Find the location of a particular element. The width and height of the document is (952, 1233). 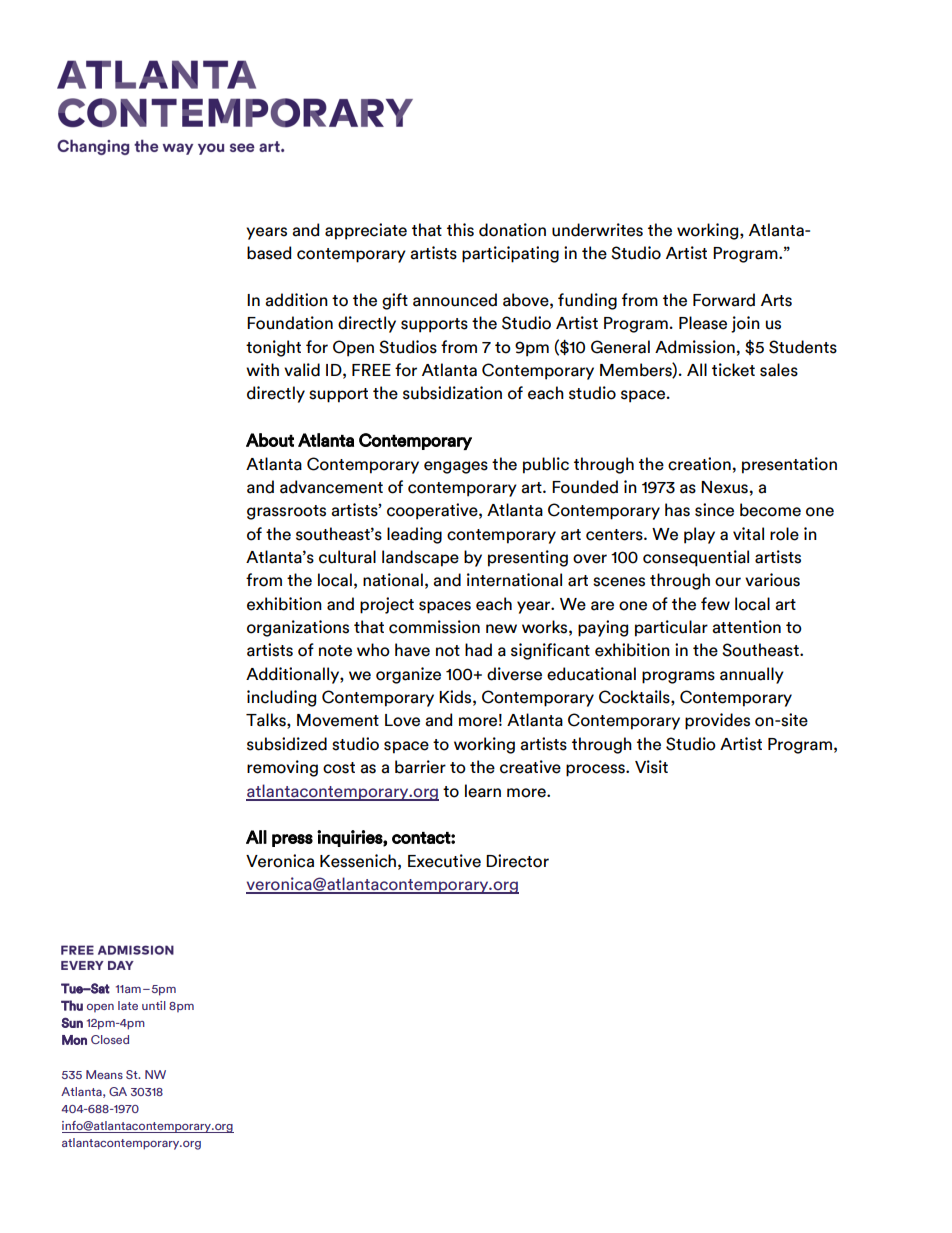

Foundation is located at coordinates (290, 323).
